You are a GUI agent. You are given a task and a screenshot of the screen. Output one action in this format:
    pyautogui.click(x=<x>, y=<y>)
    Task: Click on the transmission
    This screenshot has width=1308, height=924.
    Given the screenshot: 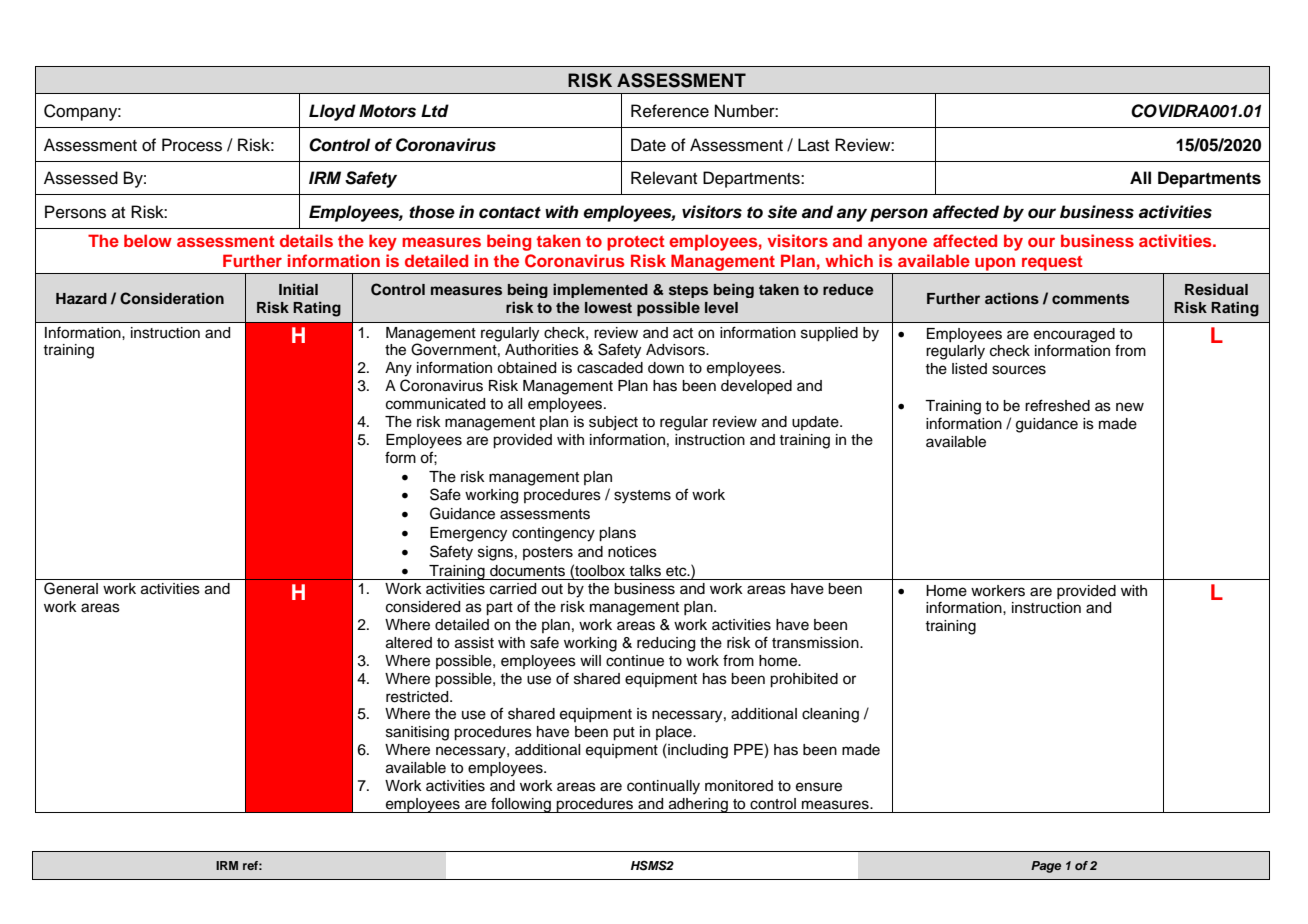 What is the action you would take?
    pyautogui.click(x=816, y=643)
